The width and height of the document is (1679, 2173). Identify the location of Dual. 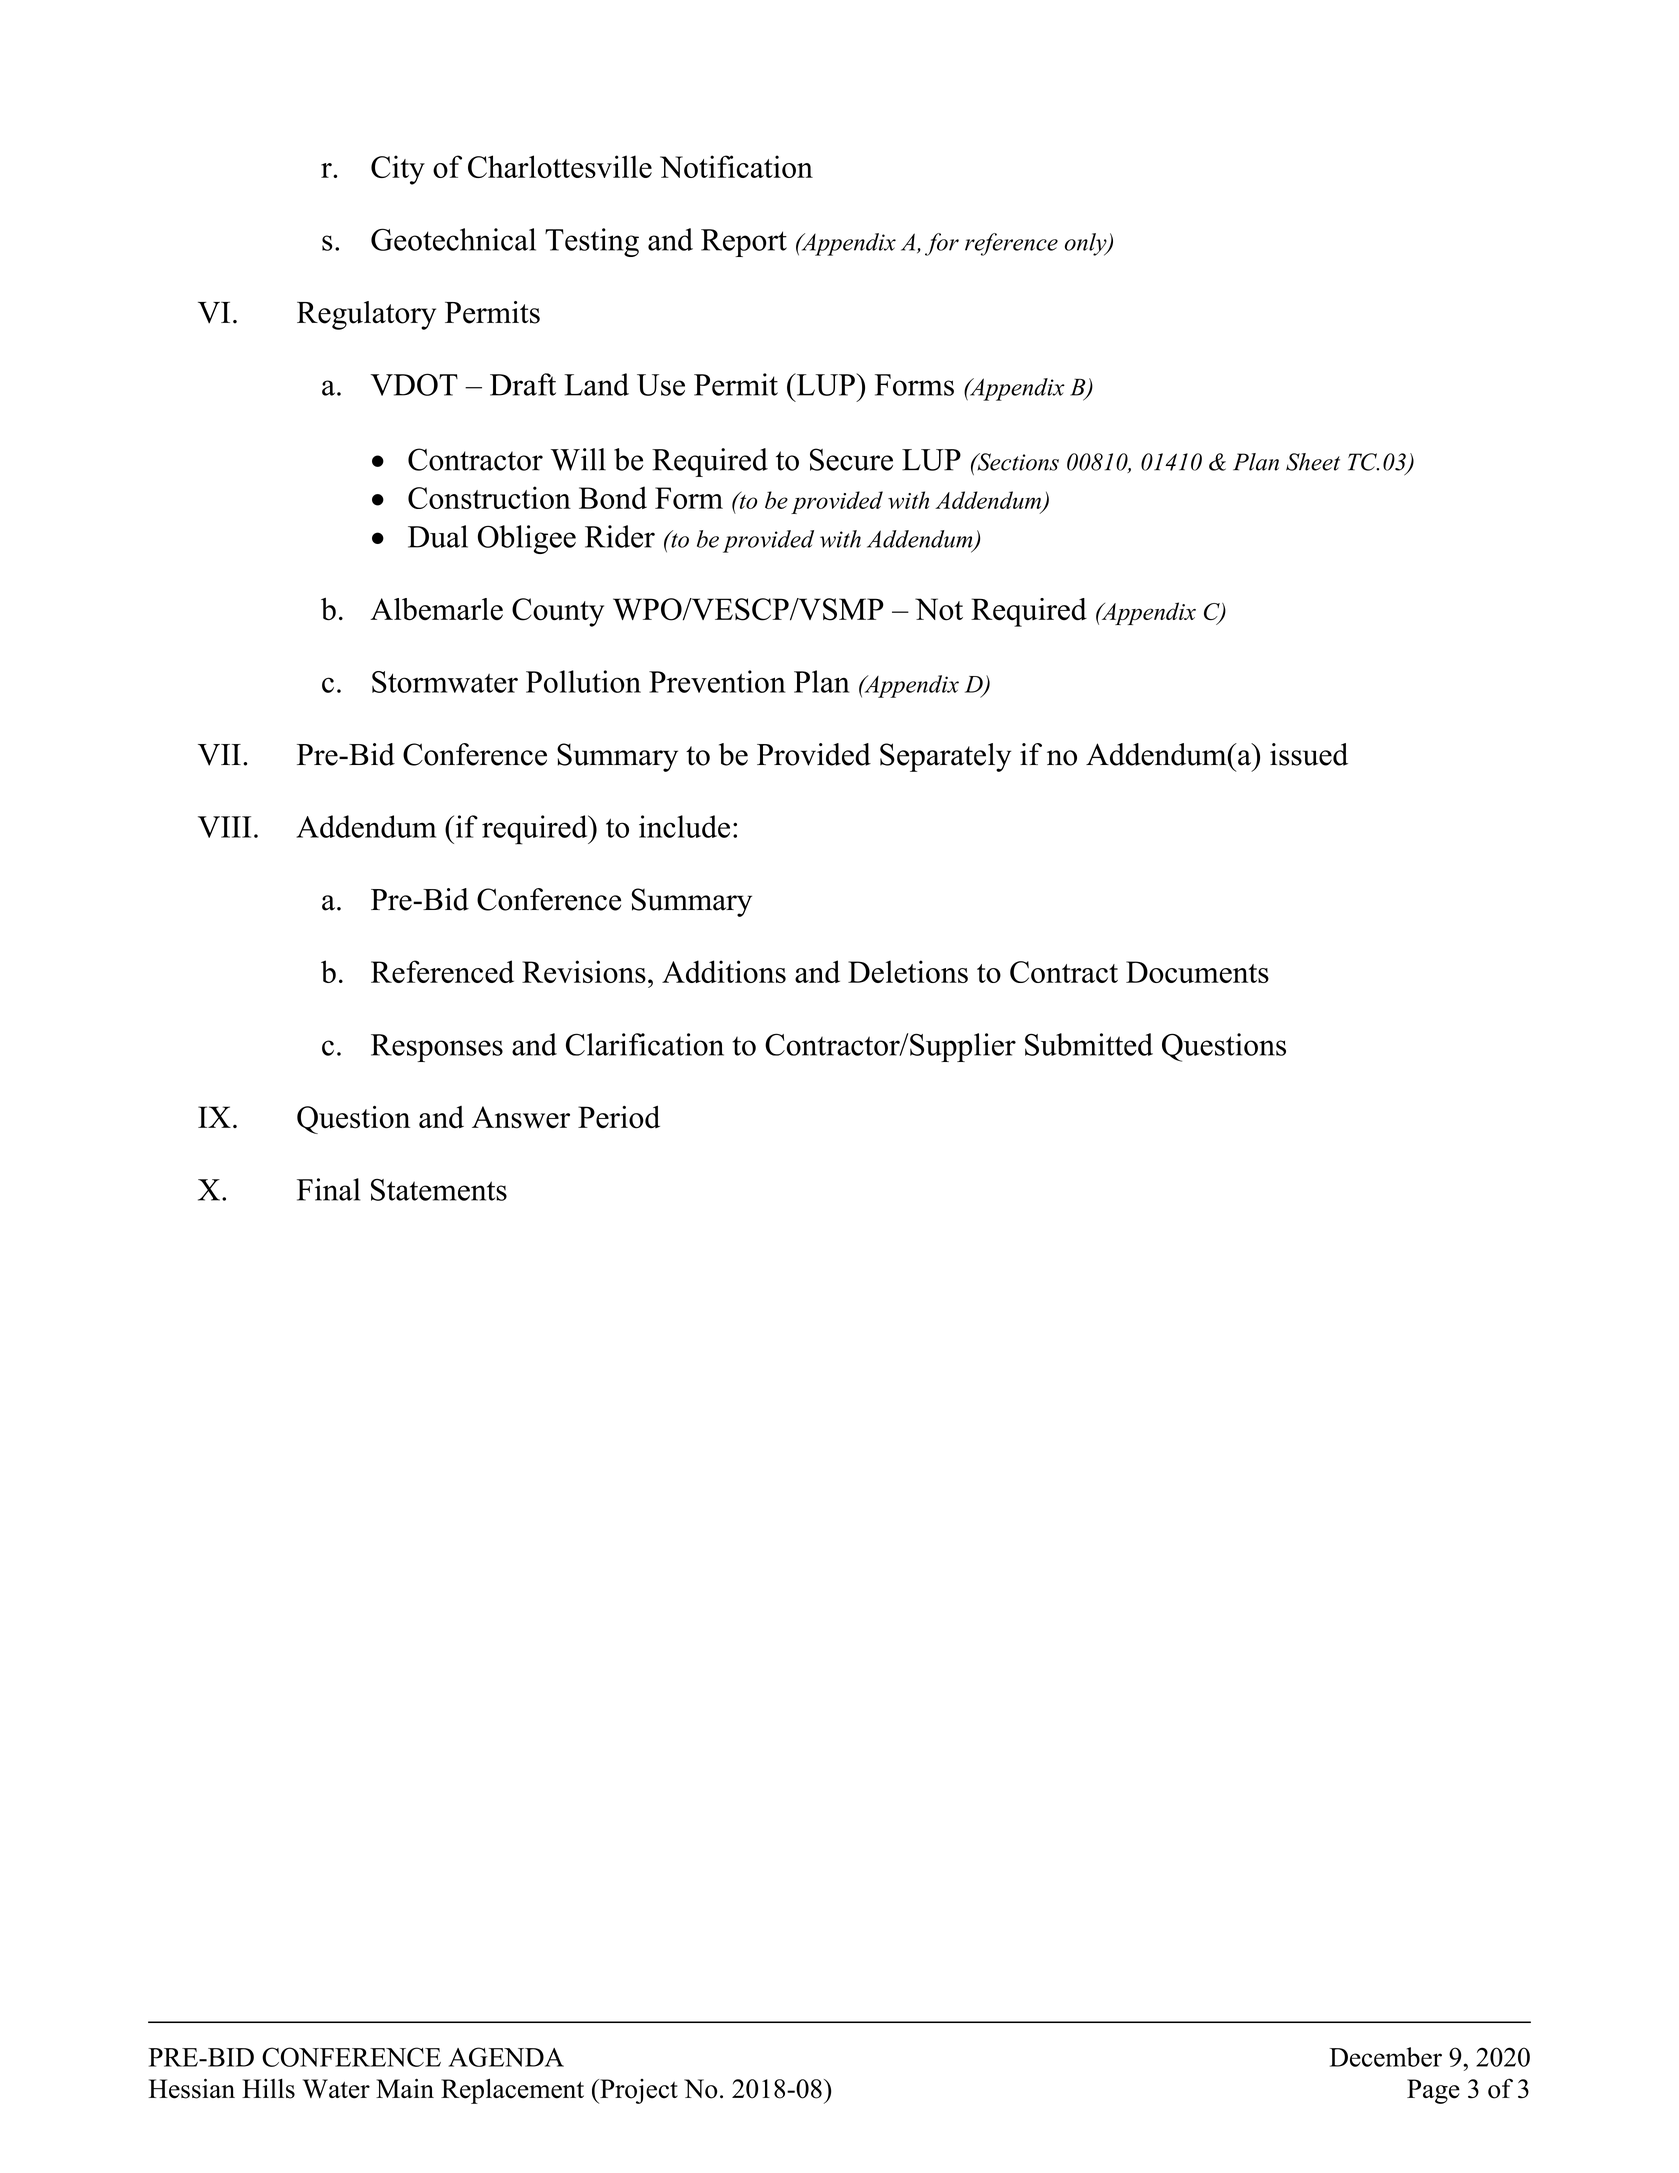
(438, 536).
